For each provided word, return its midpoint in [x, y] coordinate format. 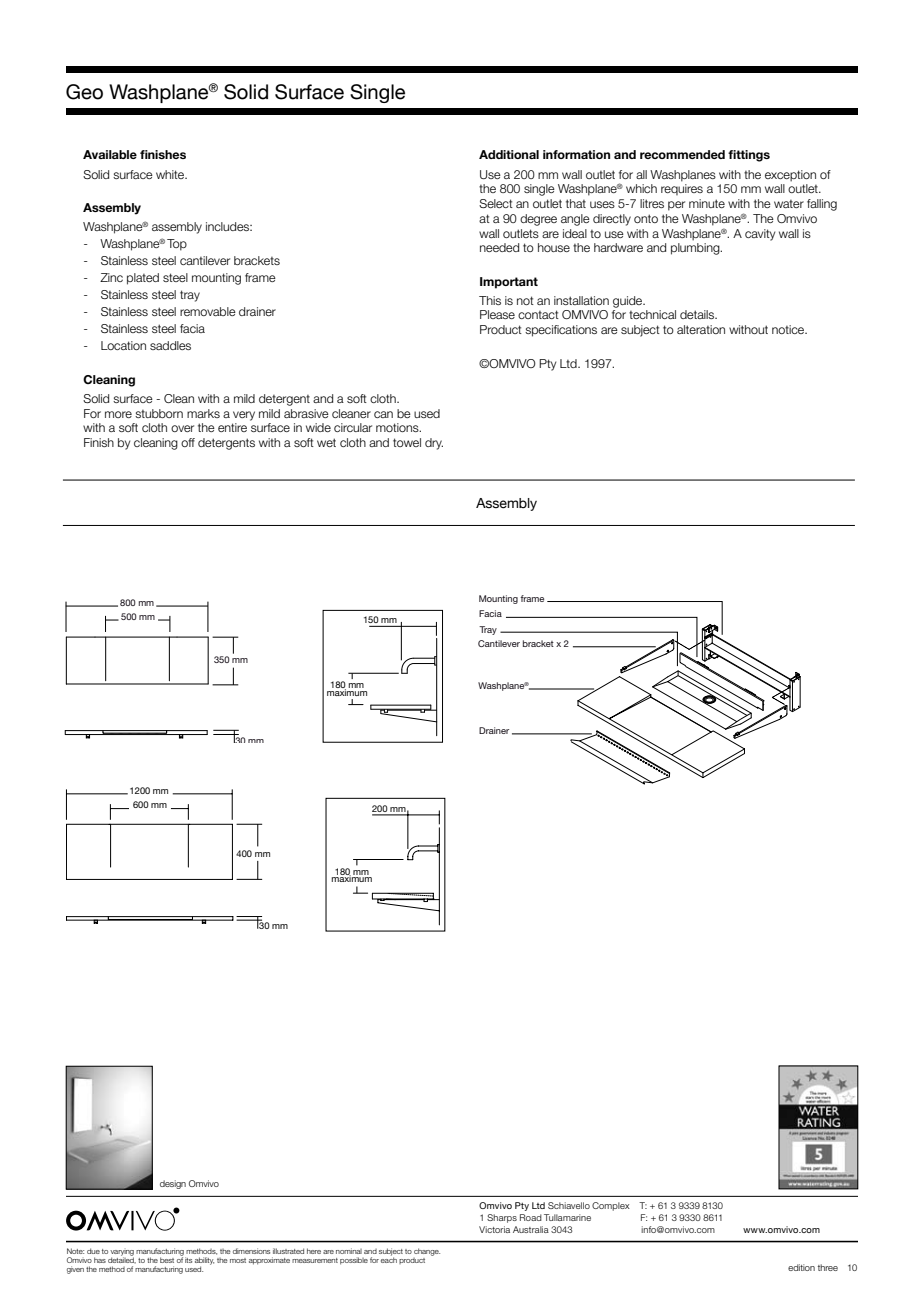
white [171, 174]
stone [157, 795]
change [427, 1252]
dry [434, 444]
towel [407, 442]
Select [496, 203]
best [167, 1260]
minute [707, 203]
